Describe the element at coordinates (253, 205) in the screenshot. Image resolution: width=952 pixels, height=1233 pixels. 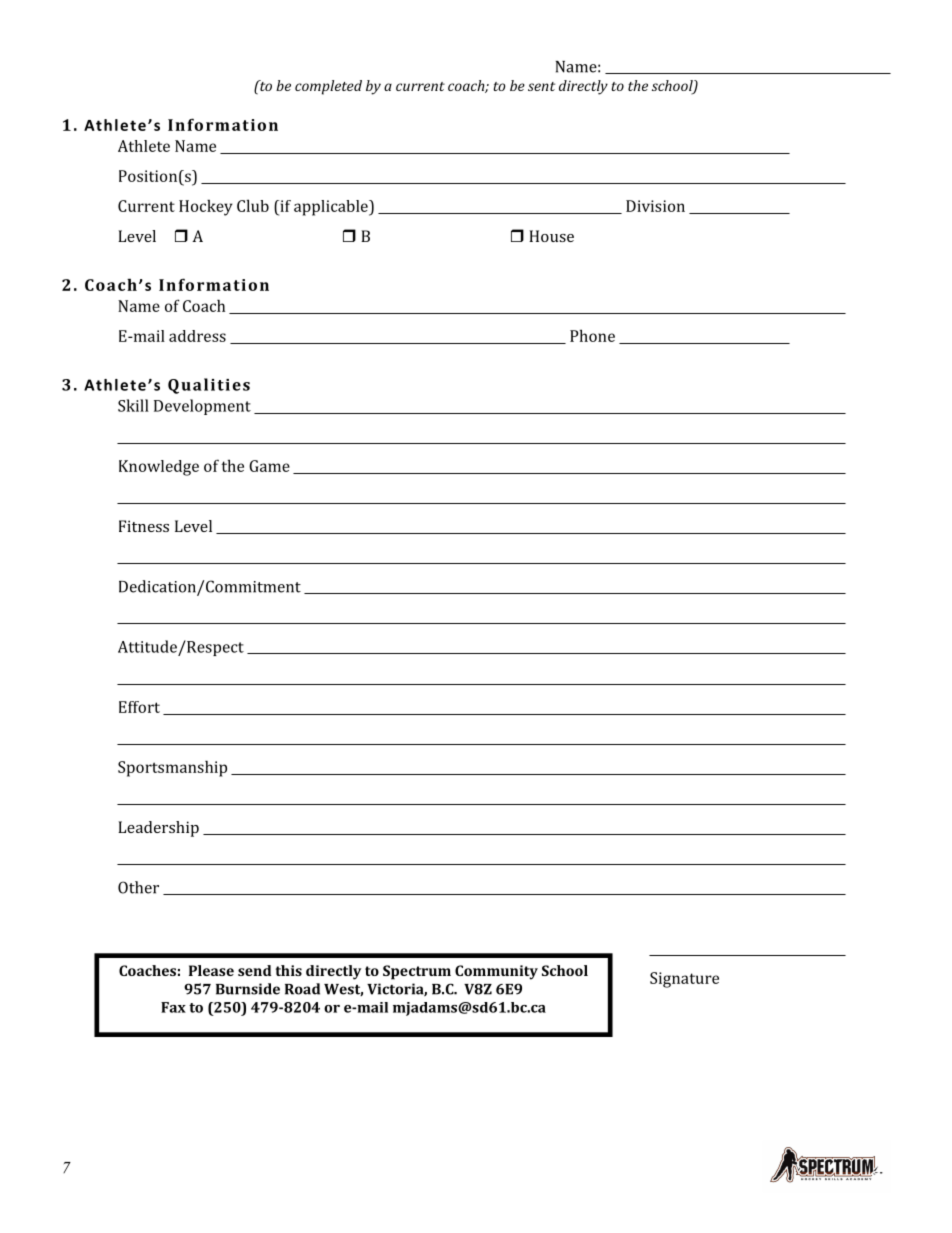
I see `Club` at that location.
